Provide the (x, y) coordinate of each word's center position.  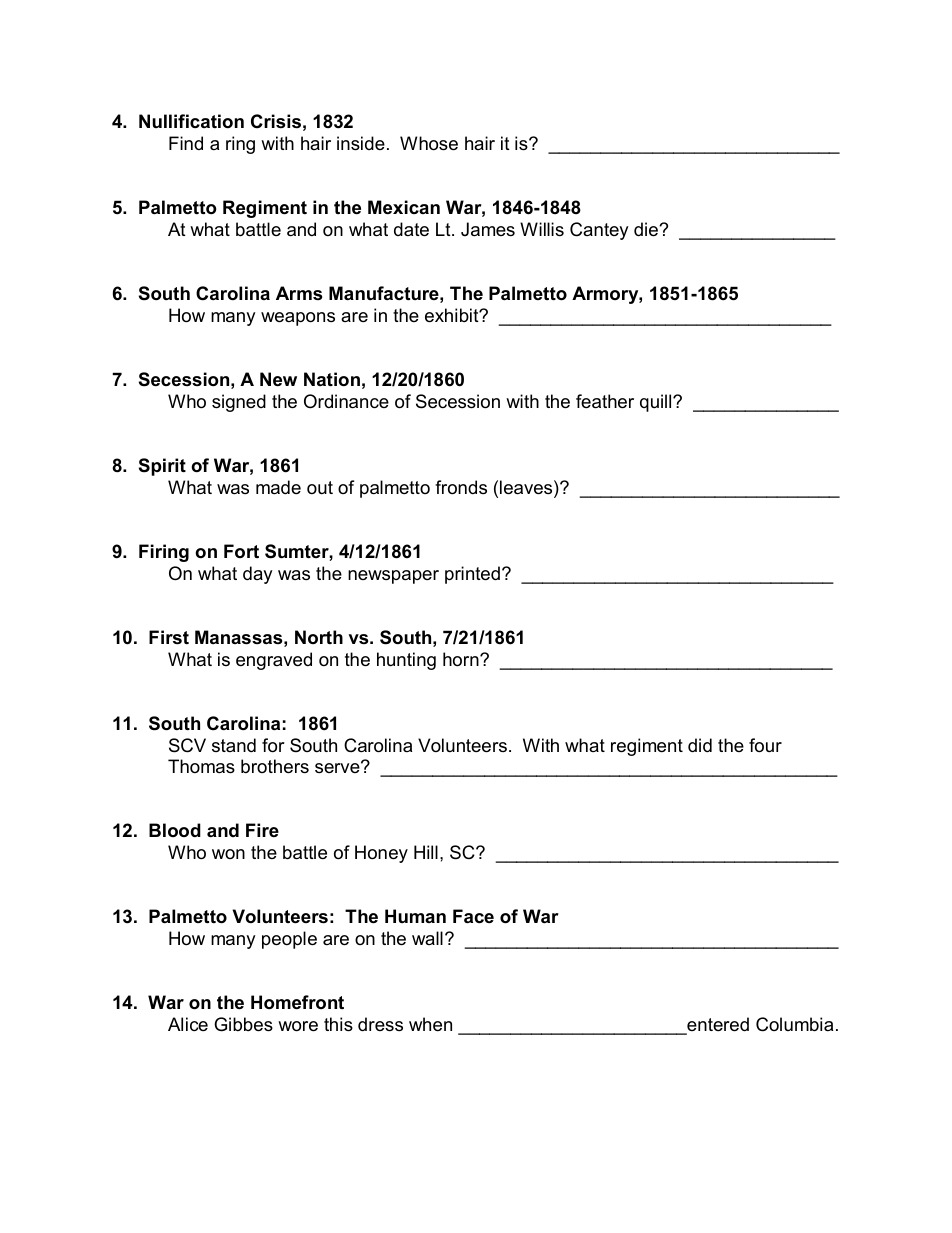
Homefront (297, 1002)
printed (472, 575)
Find (186, 143)
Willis (542, 229)
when (430, 1024)
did (700, 745)
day (258, 575)
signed (239, 403)
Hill (426, 852)
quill (657, 403)
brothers (275, 766)
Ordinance (346, 401)
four (765, 745)
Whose (429, 143)
